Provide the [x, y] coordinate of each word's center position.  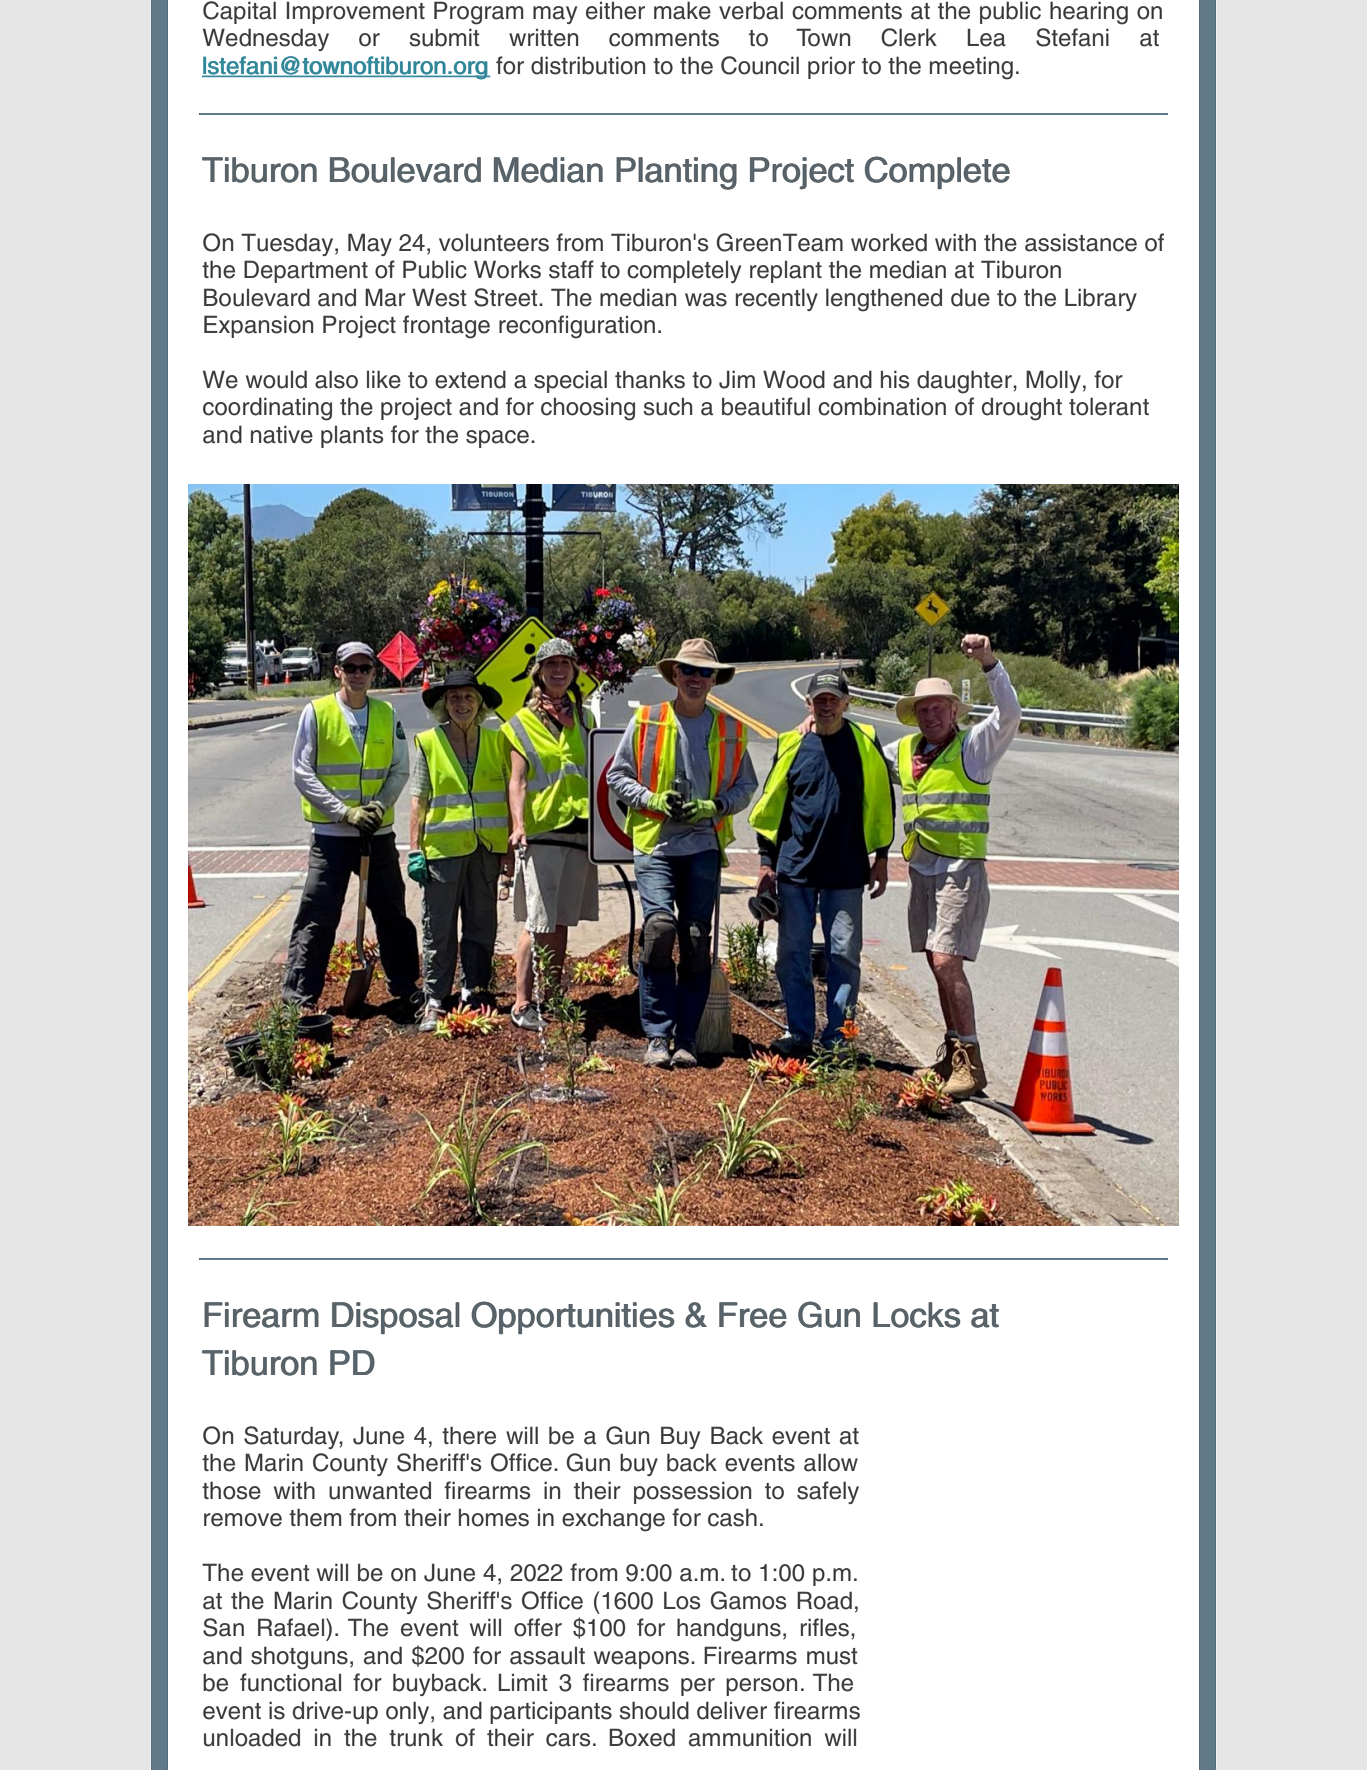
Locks [917, 1315]
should [654, 1710]
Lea [986, 37]
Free [753, 1315]
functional [290, 1682]
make [682, 10]
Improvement [356, 12]
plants [352, 436]
